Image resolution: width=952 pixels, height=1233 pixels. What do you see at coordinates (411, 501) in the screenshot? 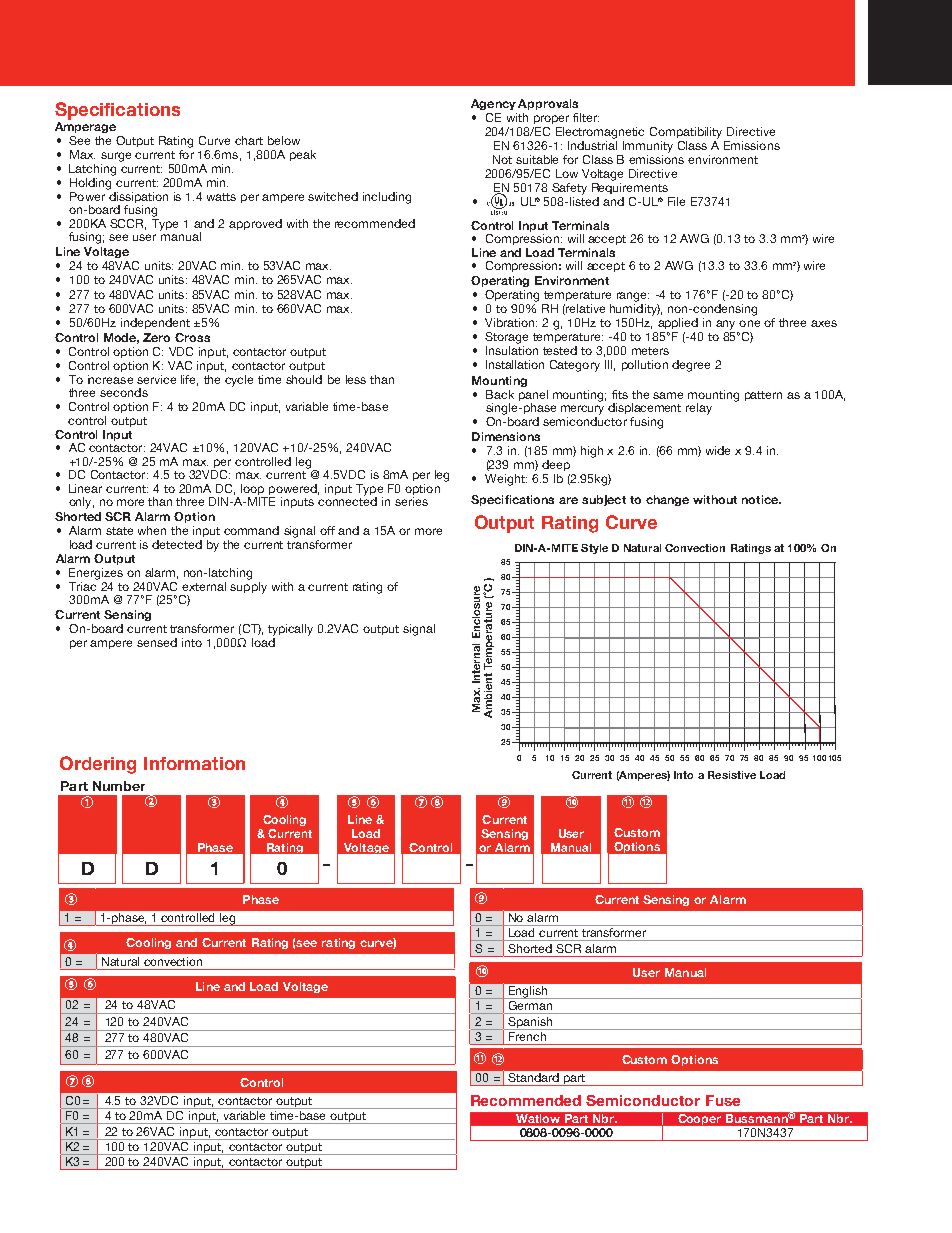
I see `series` at bounding box center [411, 501].
